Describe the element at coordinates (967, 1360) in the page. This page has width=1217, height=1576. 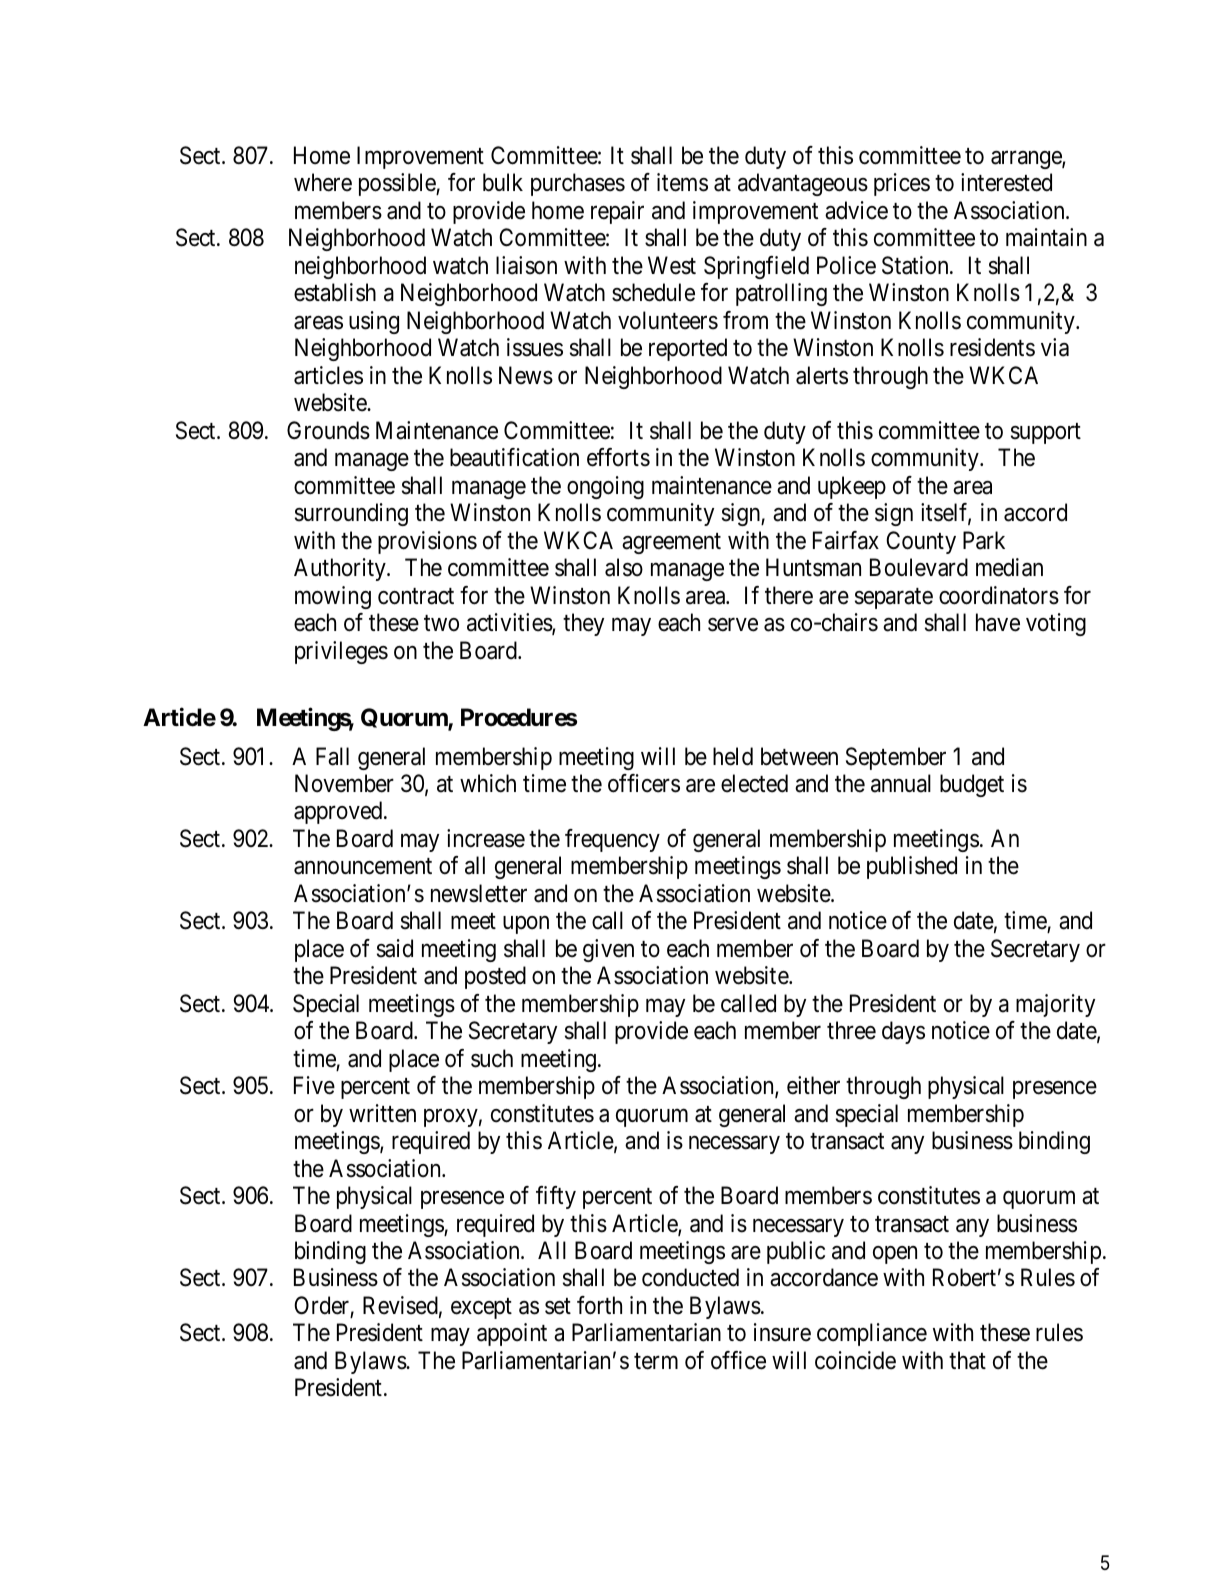
I see `that` at that location.
